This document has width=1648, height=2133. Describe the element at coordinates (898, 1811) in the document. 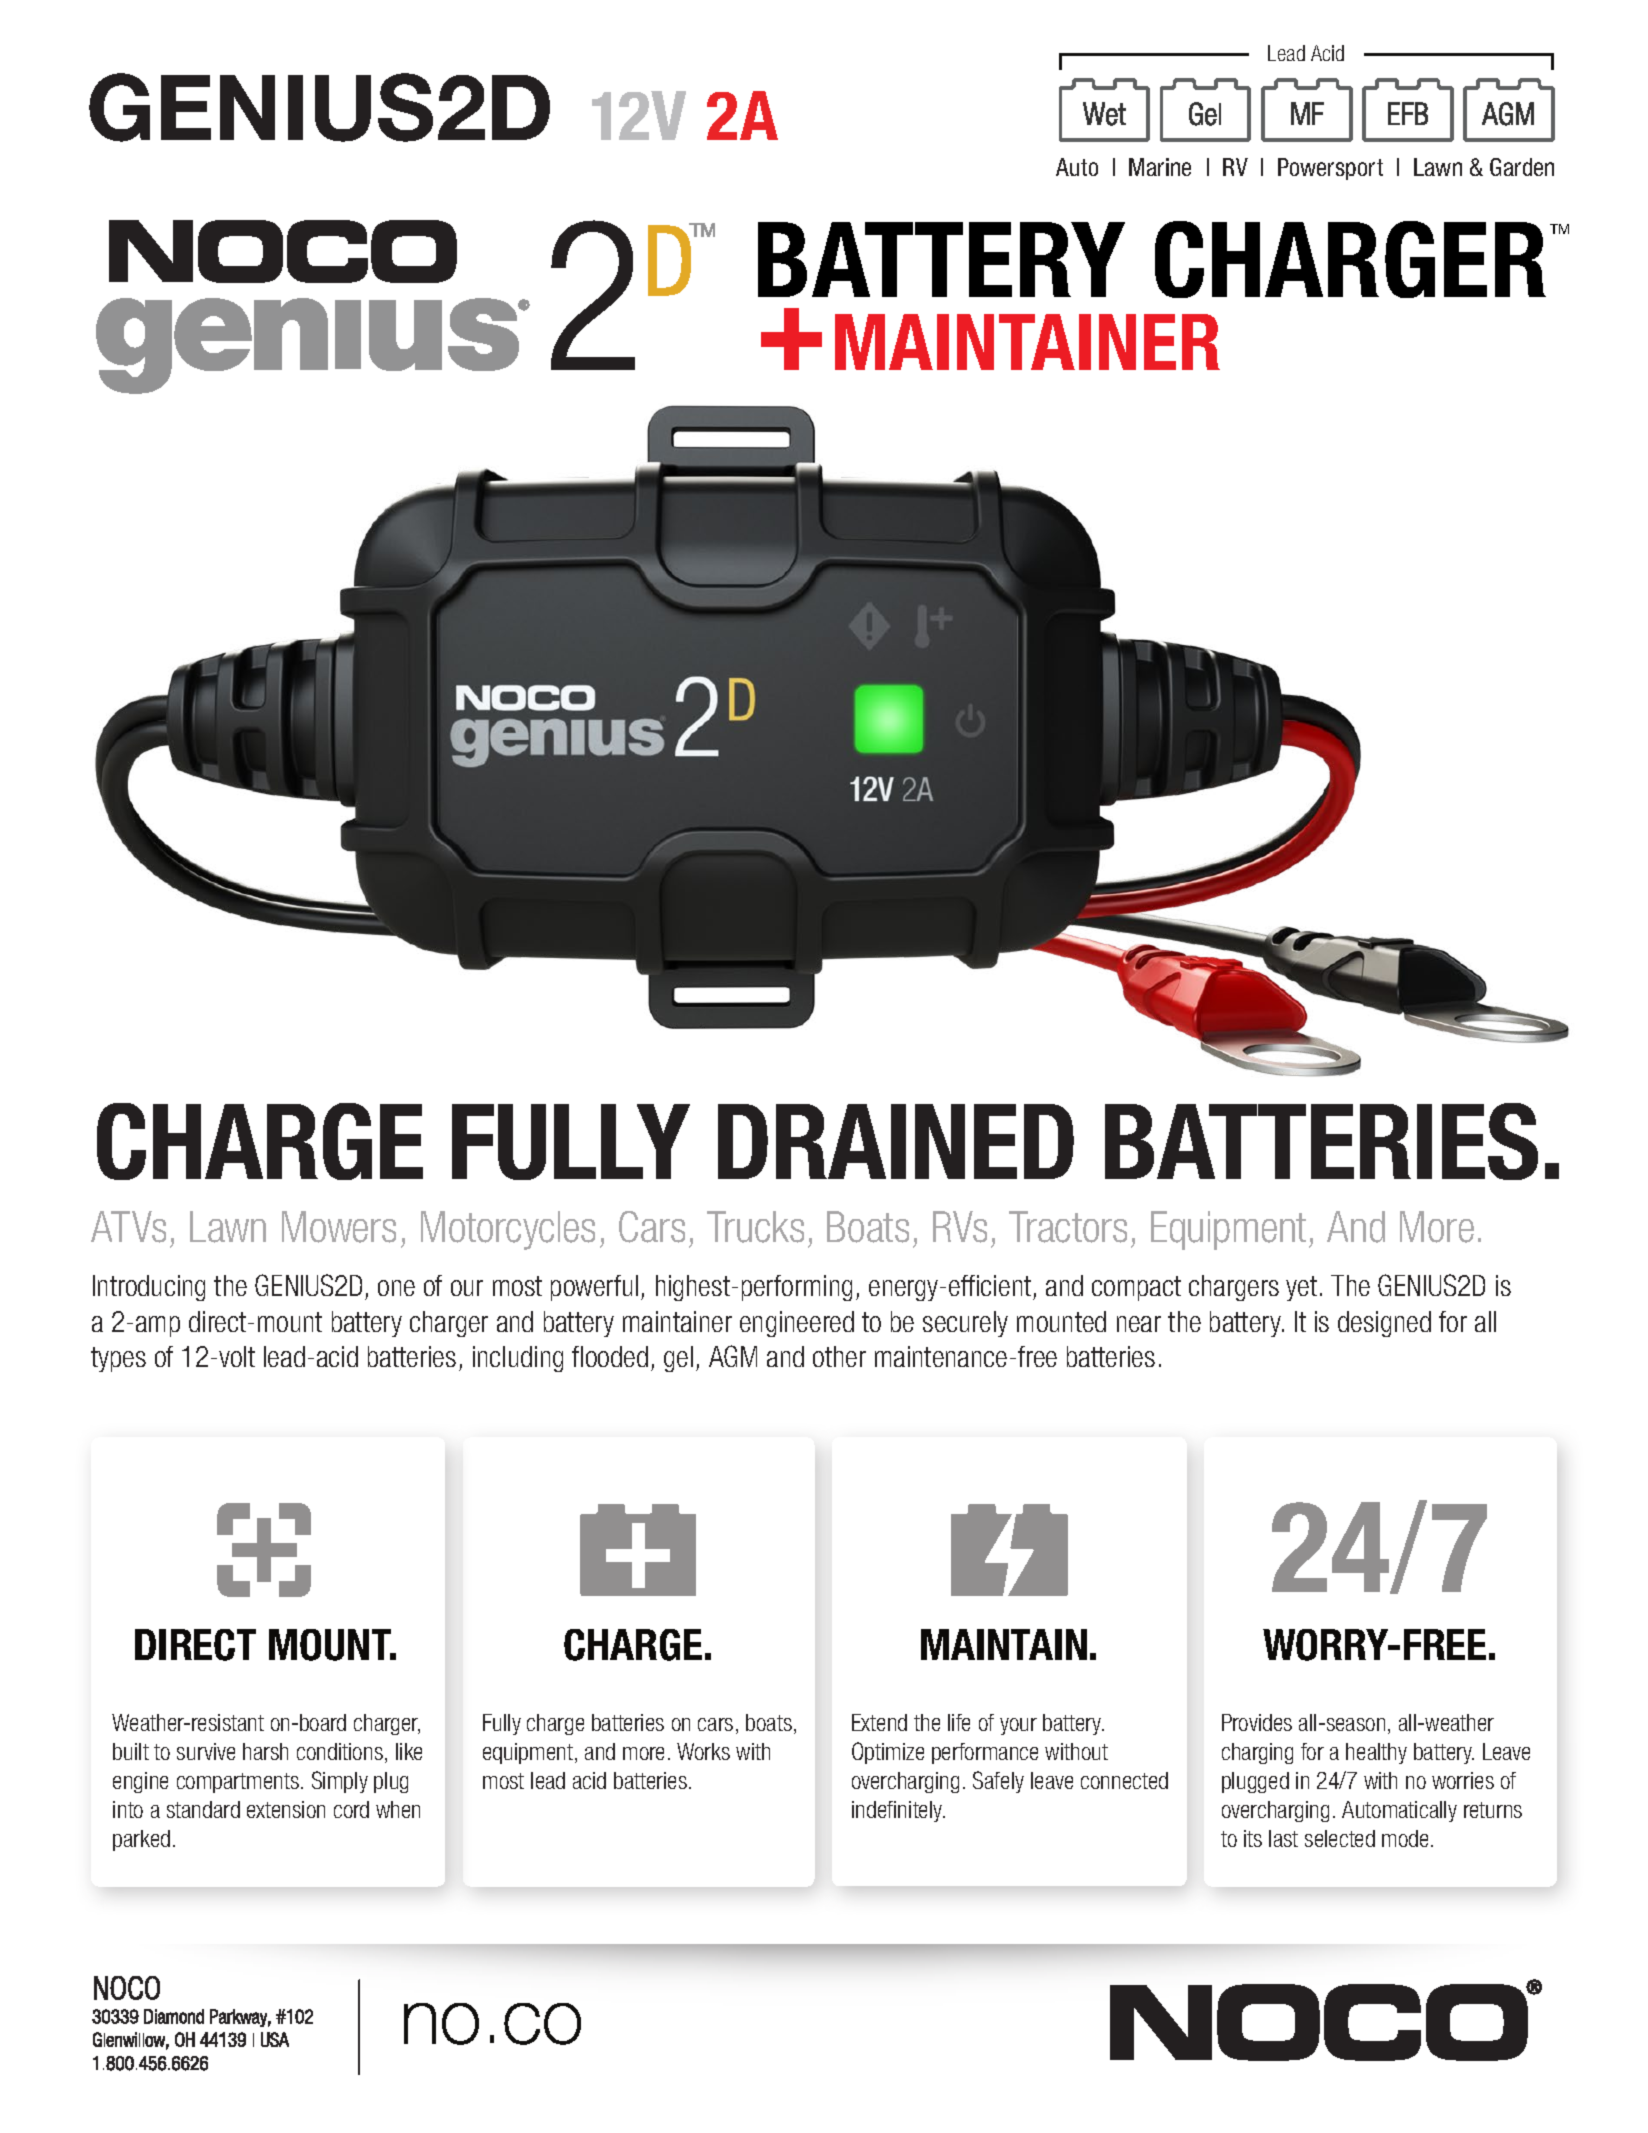

I see `indefinitely` at that location.
